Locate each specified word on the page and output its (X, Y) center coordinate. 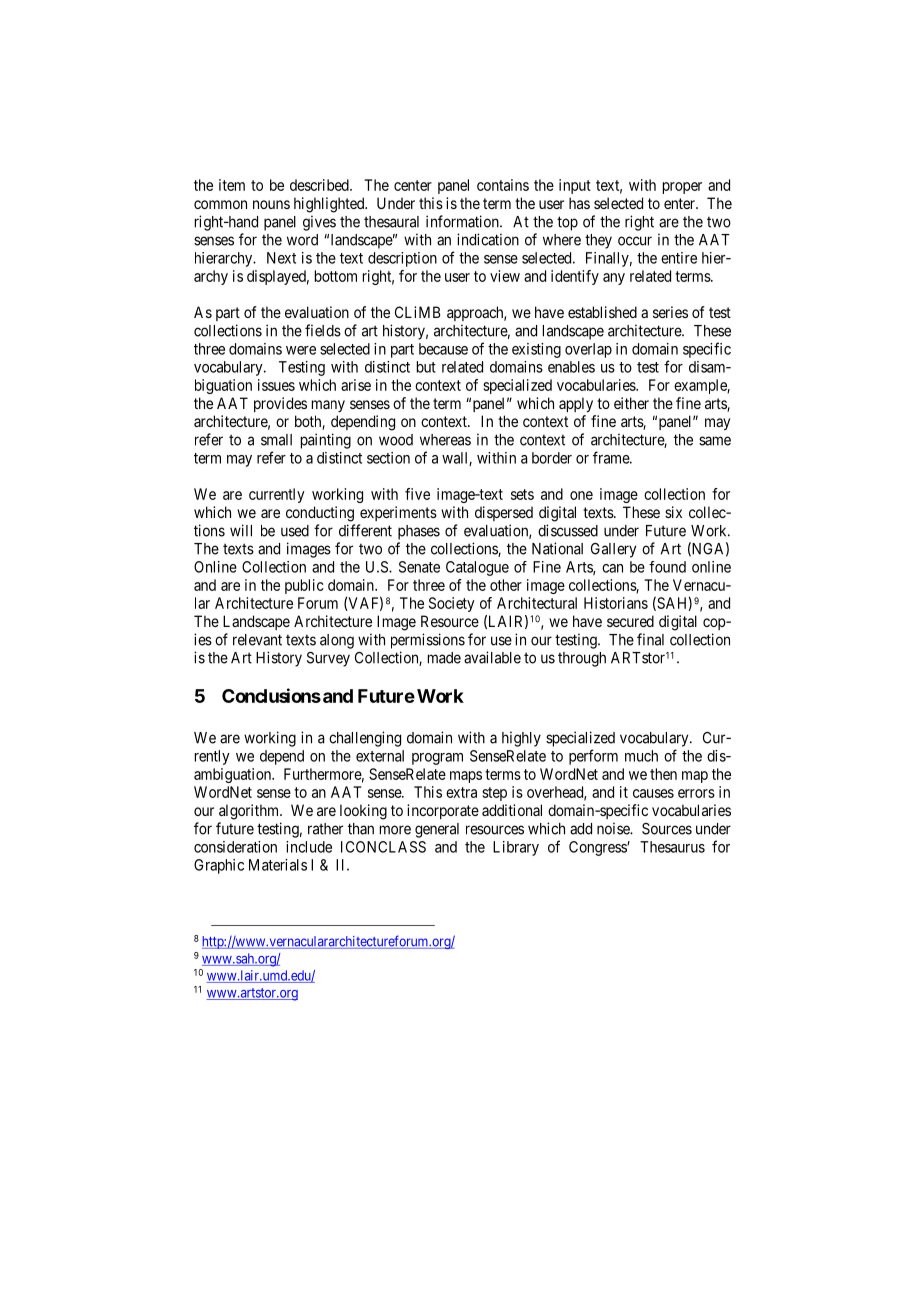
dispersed (504, 513)
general (437, 830)
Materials (278, 865)
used (295, 531)
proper (682, 188)
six (673, 512)
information (463, 221)
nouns (271, 204)
